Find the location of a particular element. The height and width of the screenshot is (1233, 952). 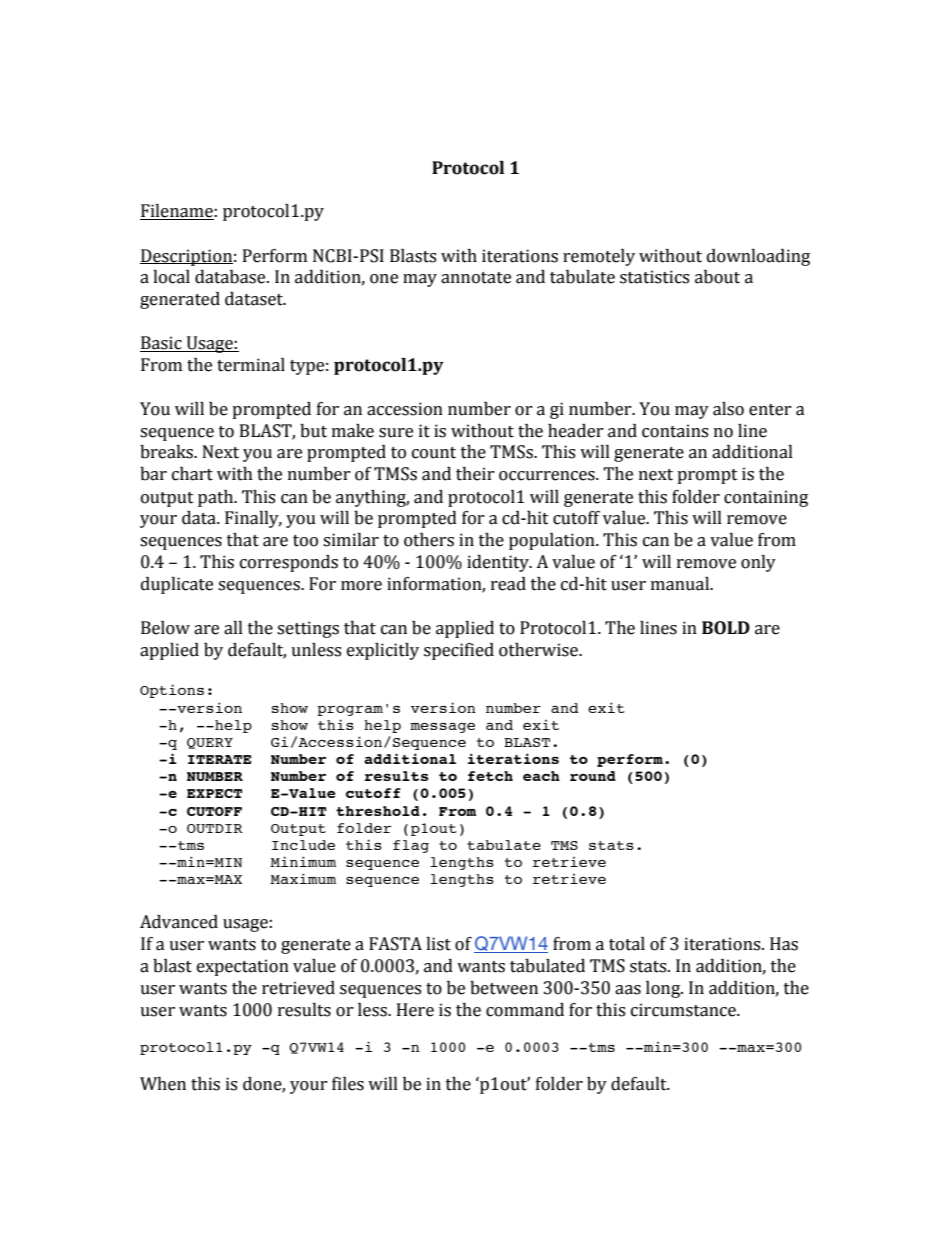

Options is located at coordinates (172, 691).
